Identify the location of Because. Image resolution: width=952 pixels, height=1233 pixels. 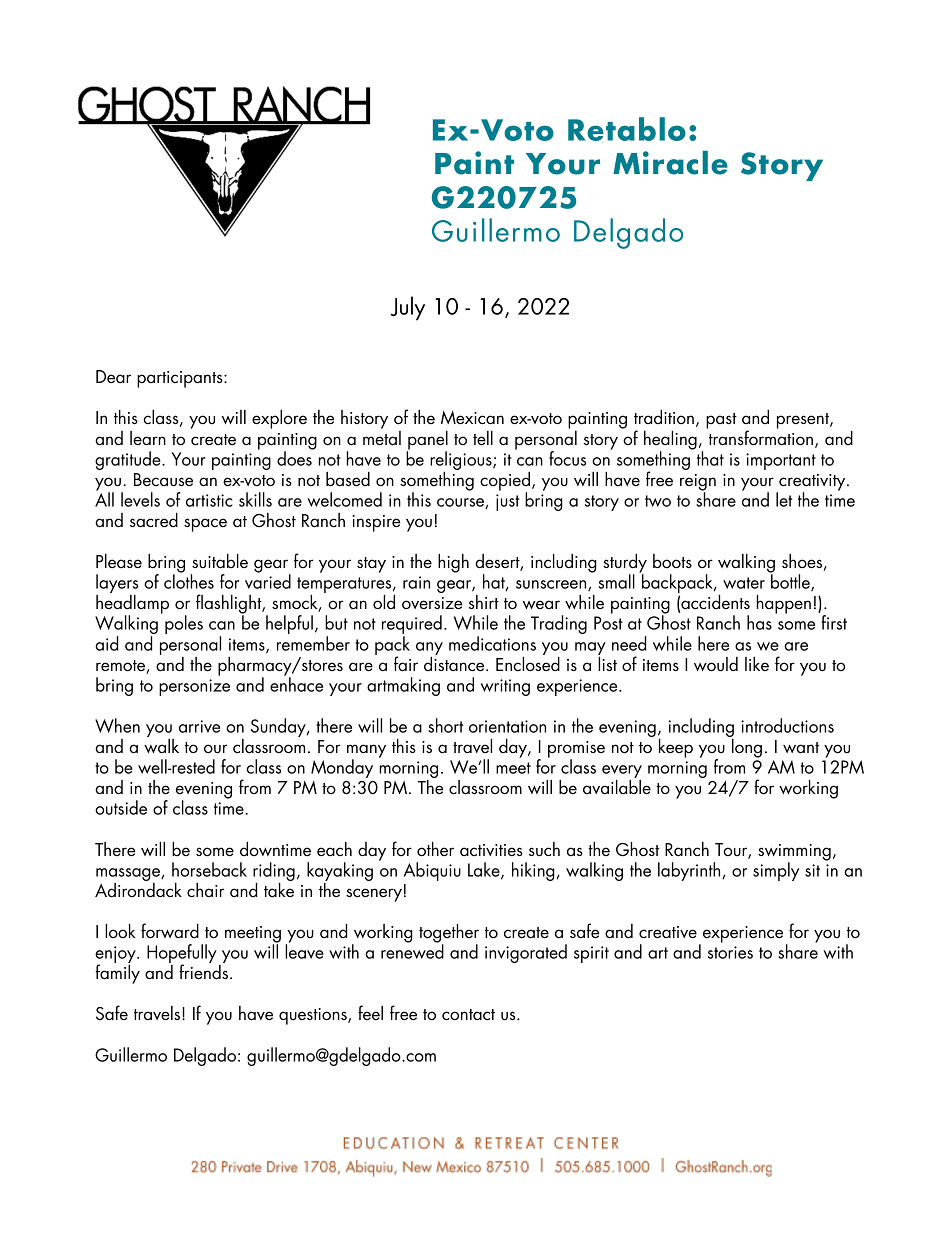
(163, 480).
